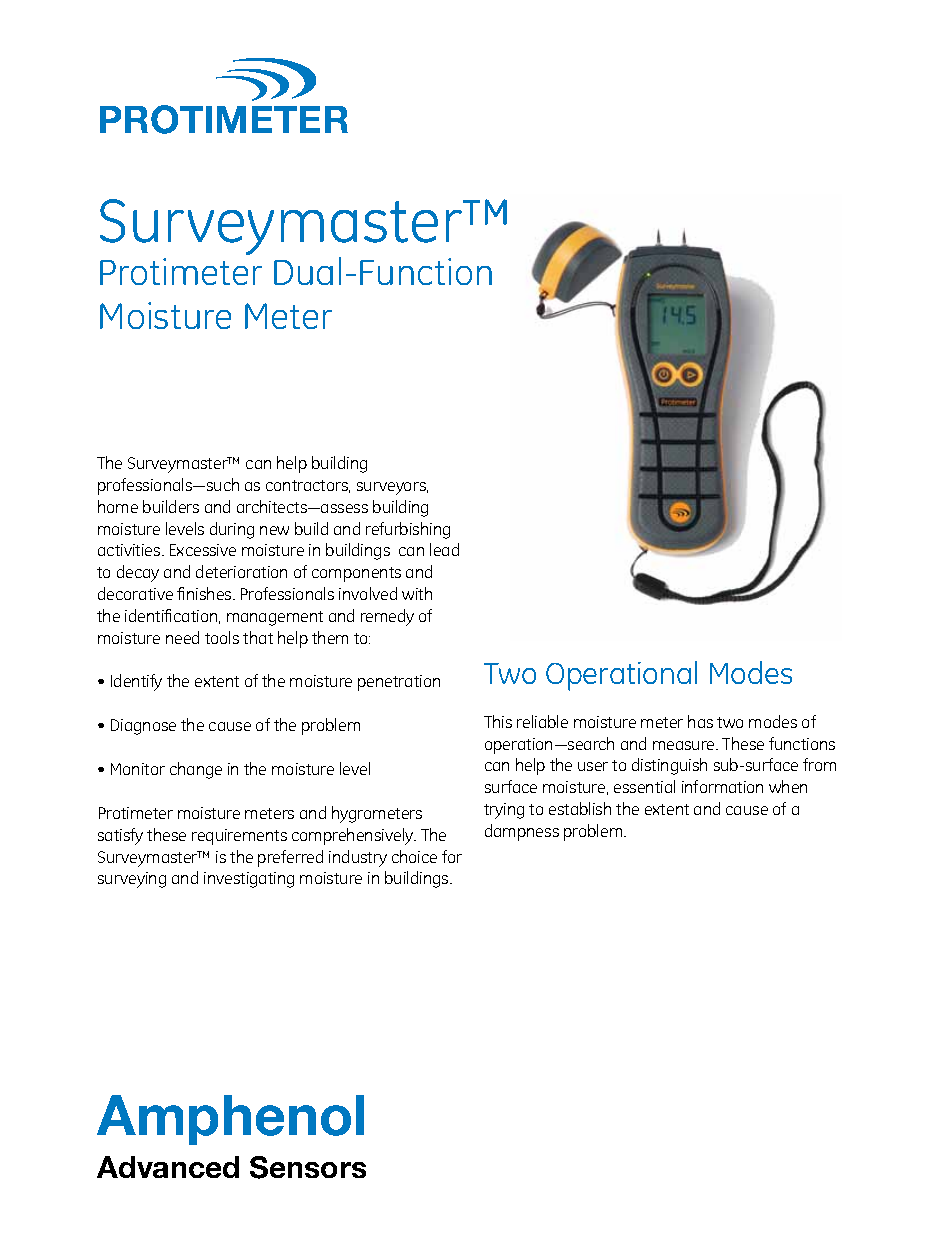 The width and height of the screenshot is (952, 1233). Describe the element at coordinates (444, 549) in the screenshot. I see `lead` at that location.
